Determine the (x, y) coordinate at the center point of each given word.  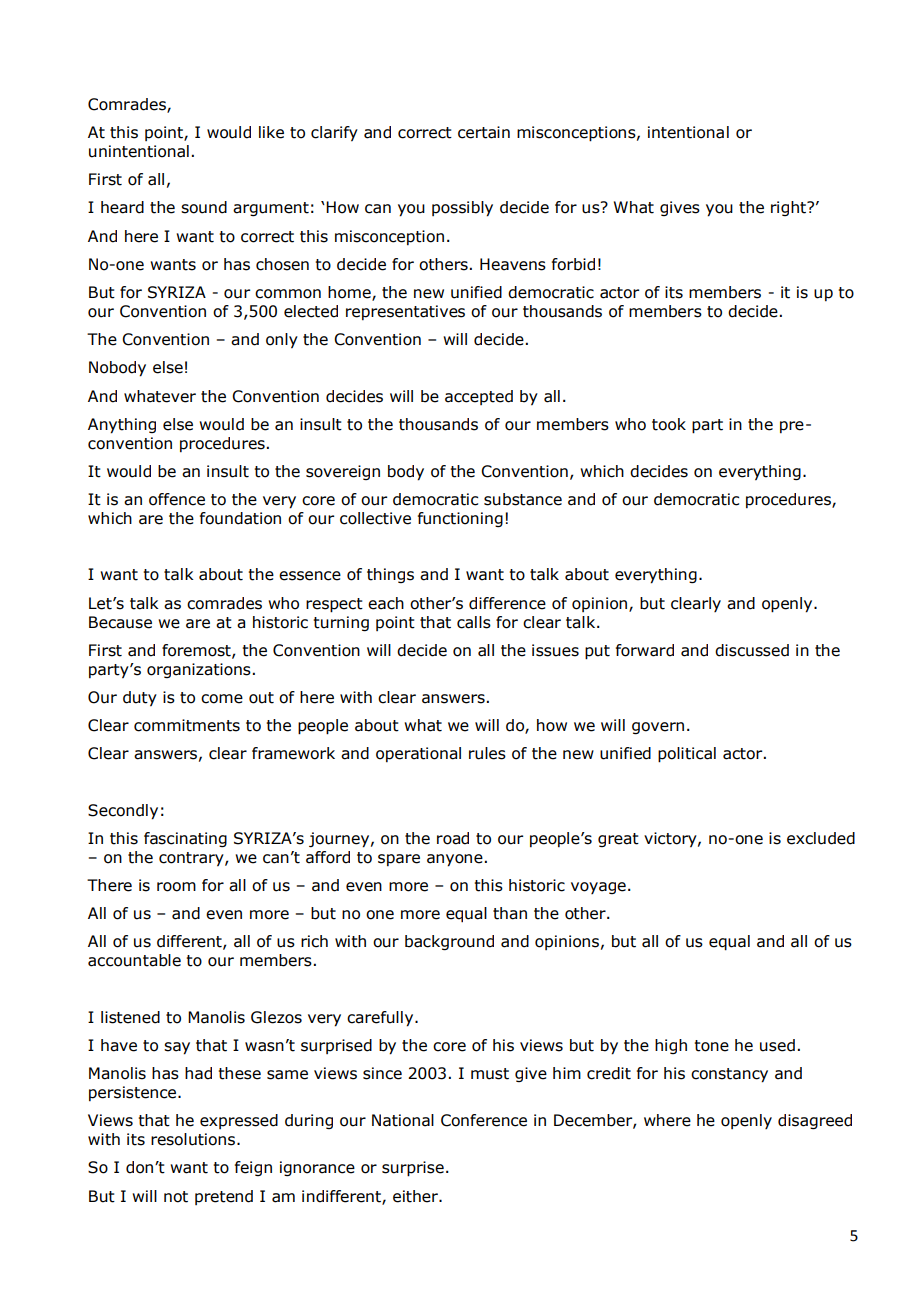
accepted (479, 397)
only (282, 341)
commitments (187, 725)
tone (712, 1046)
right (789, 208)
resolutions (194, 1139)
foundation (240, 518)
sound (204, 207)
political (687, 755)
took (669, 424)
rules (487, 753)
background (449, 942)
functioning (460, 519)
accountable (134, 960)
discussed (752, 650)
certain (484, 132)
